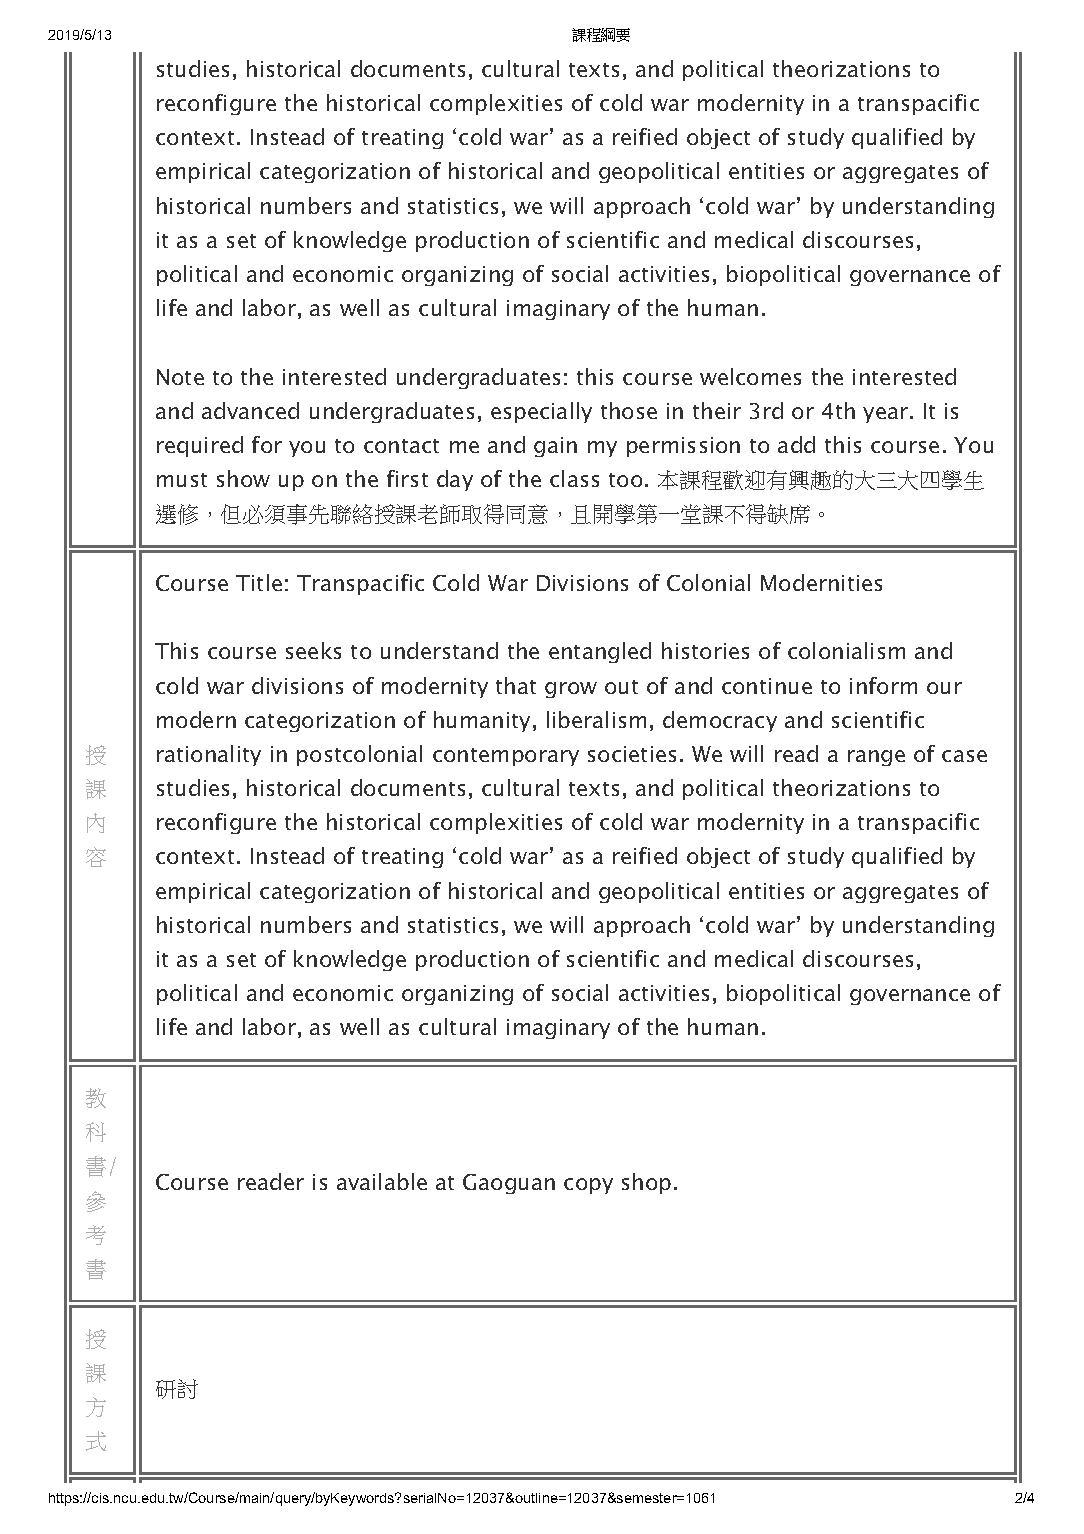 The image size is (1084, 1534). What do you see at coordinates (382, 1181) in the document?
I see `available` at bounding box center [382, 1181].
